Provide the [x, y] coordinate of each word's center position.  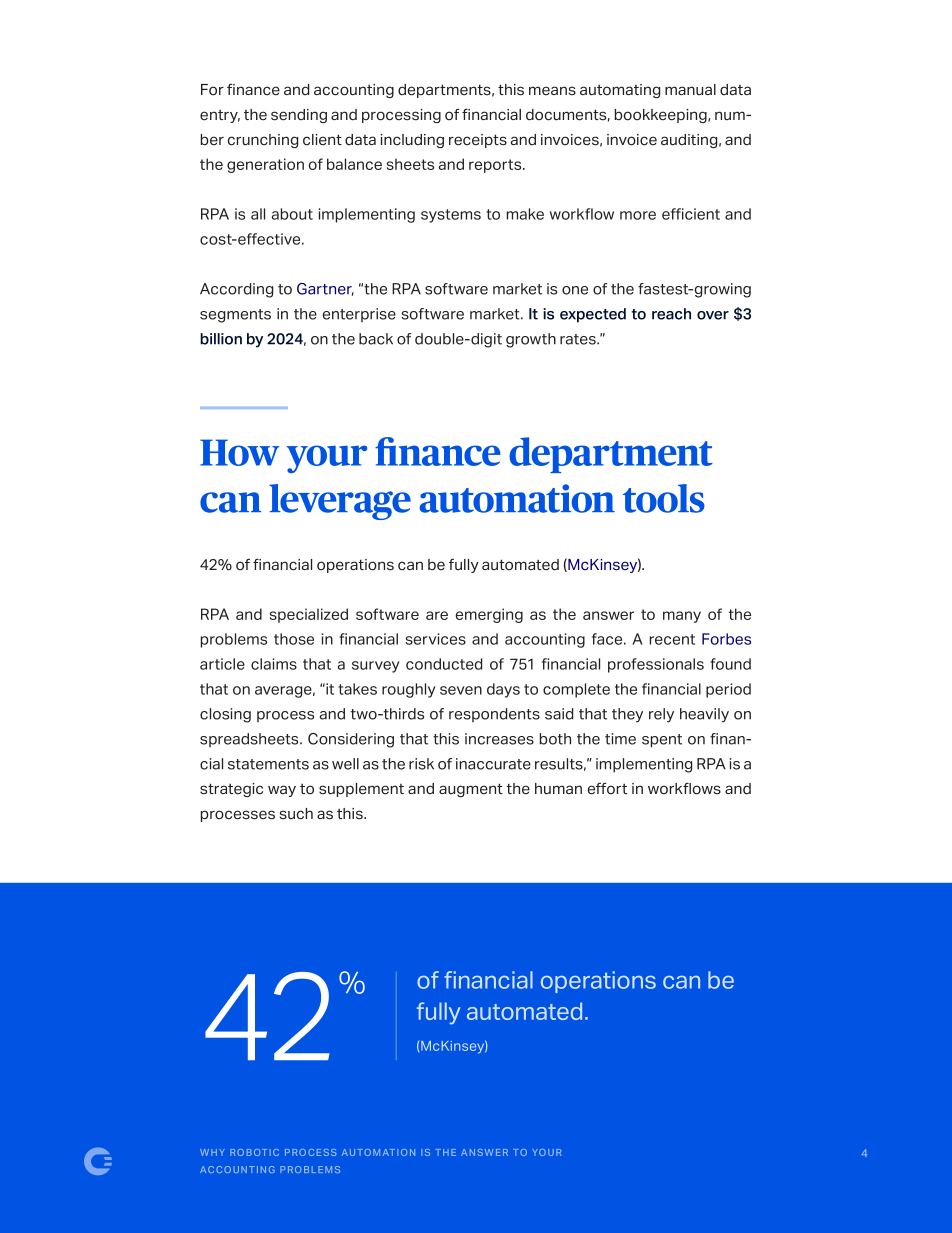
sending [299, 116]
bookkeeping [662, 116]
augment [471, 790]
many [682, 617]
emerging [489, 615]
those [294, 639]
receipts [478, 141]
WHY [212, 1152]
